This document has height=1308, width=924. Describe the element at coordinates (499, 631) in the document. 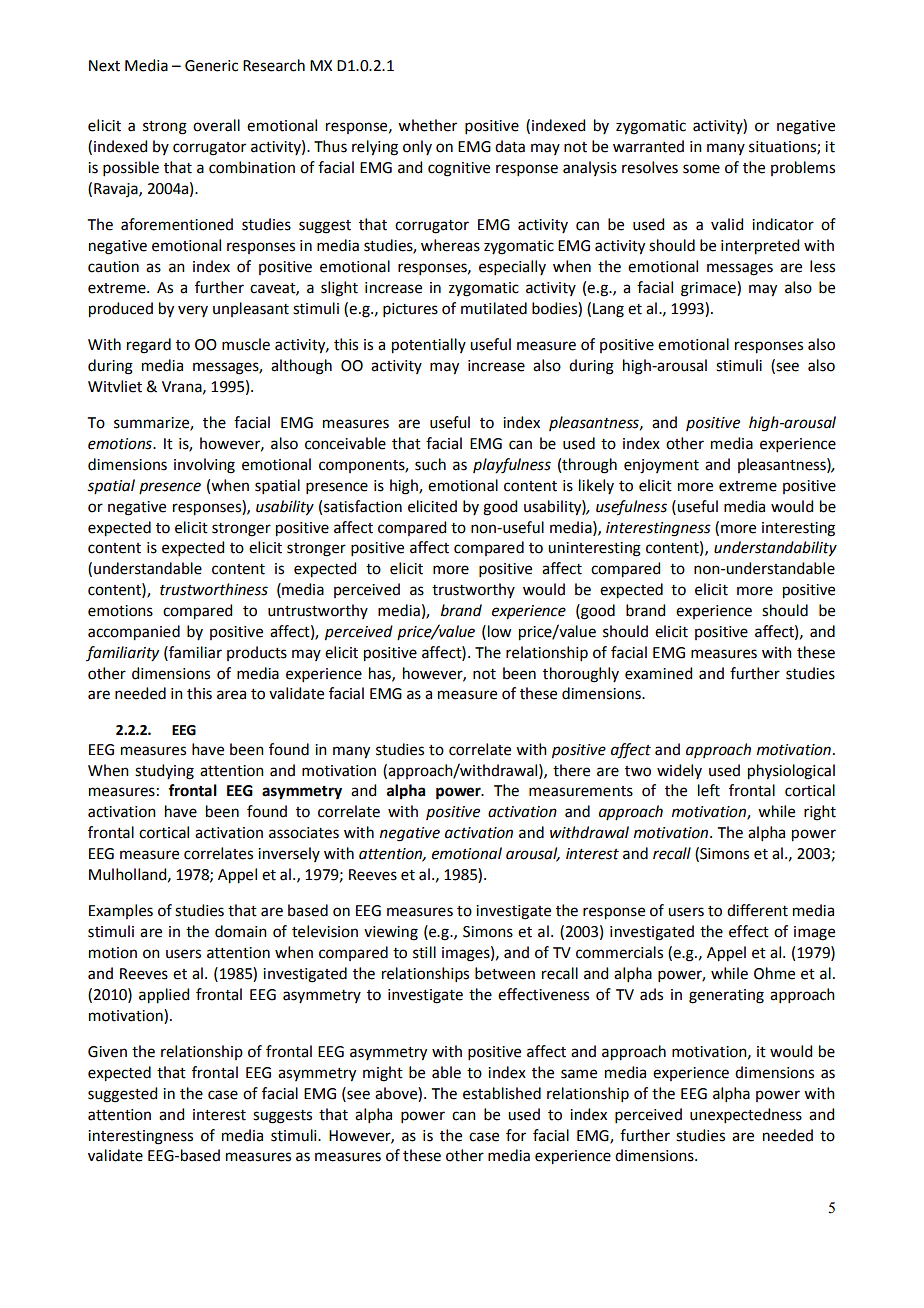

I see `low` at that location.
